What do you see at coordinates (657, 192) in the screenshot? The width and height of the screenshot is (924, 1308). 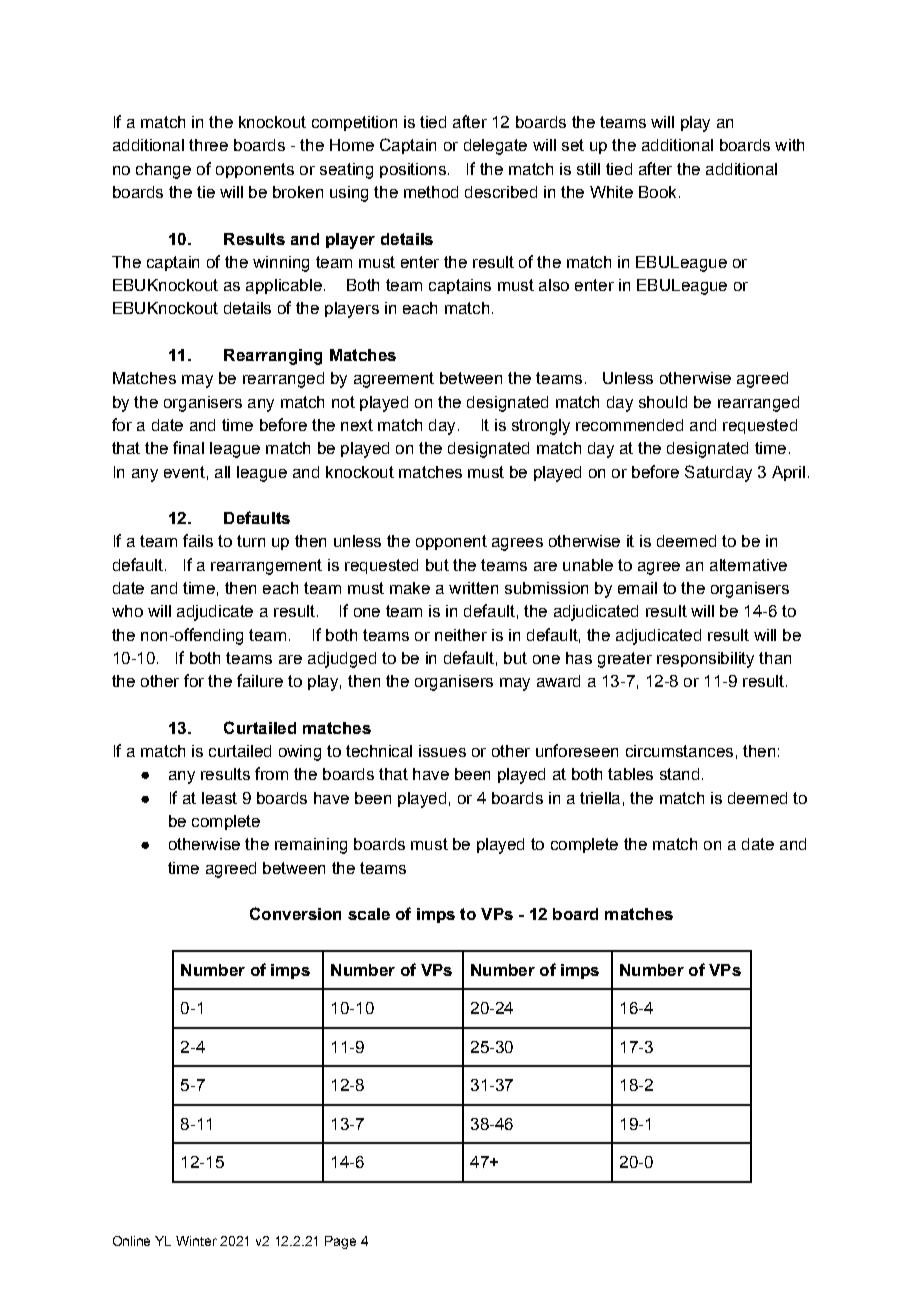 I see `Book` at bounding box center [657, 192].
